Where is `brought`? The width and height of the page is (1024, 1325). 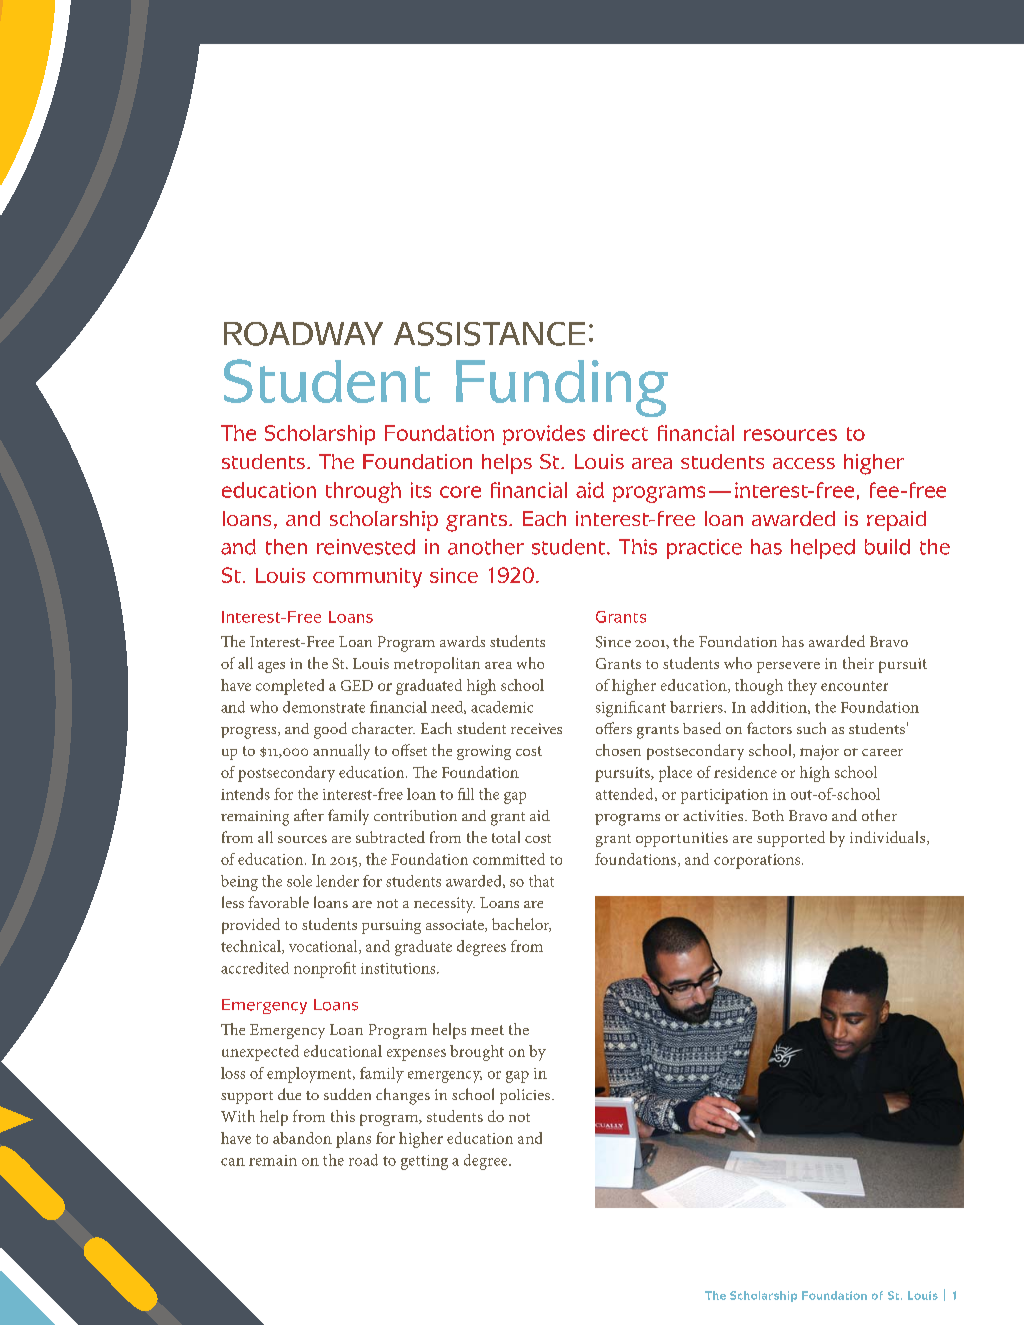
brought is located at coordinates (477, 1053).
